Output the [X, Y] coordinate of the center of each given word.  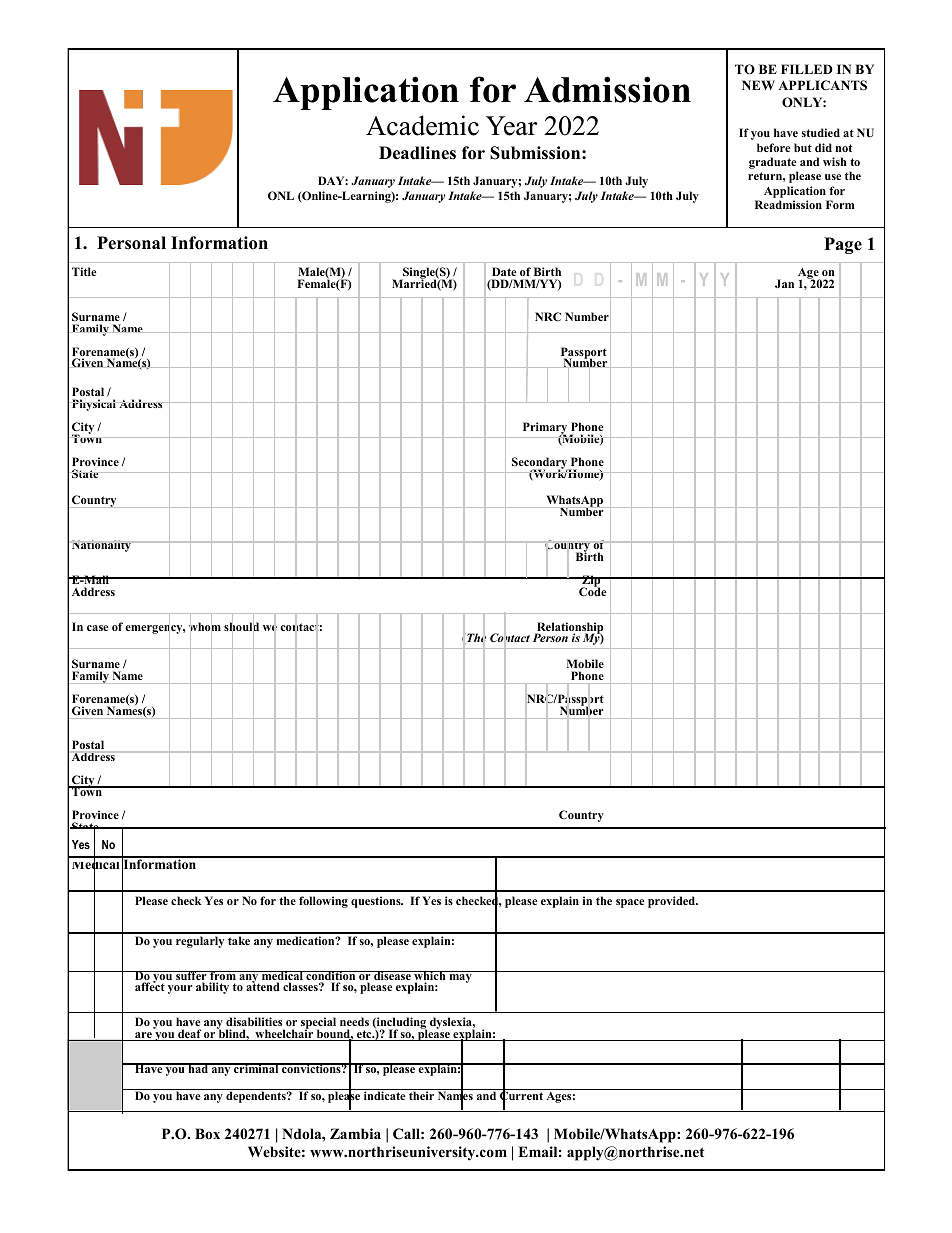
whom [205, 627]
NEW [758, 85]
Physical [94, 405]
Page [843, 245]
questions [377, 902]
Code [592, 590]
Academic [422, 125]
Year [512, 126]
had [198, 1068]
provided [673, 902]
